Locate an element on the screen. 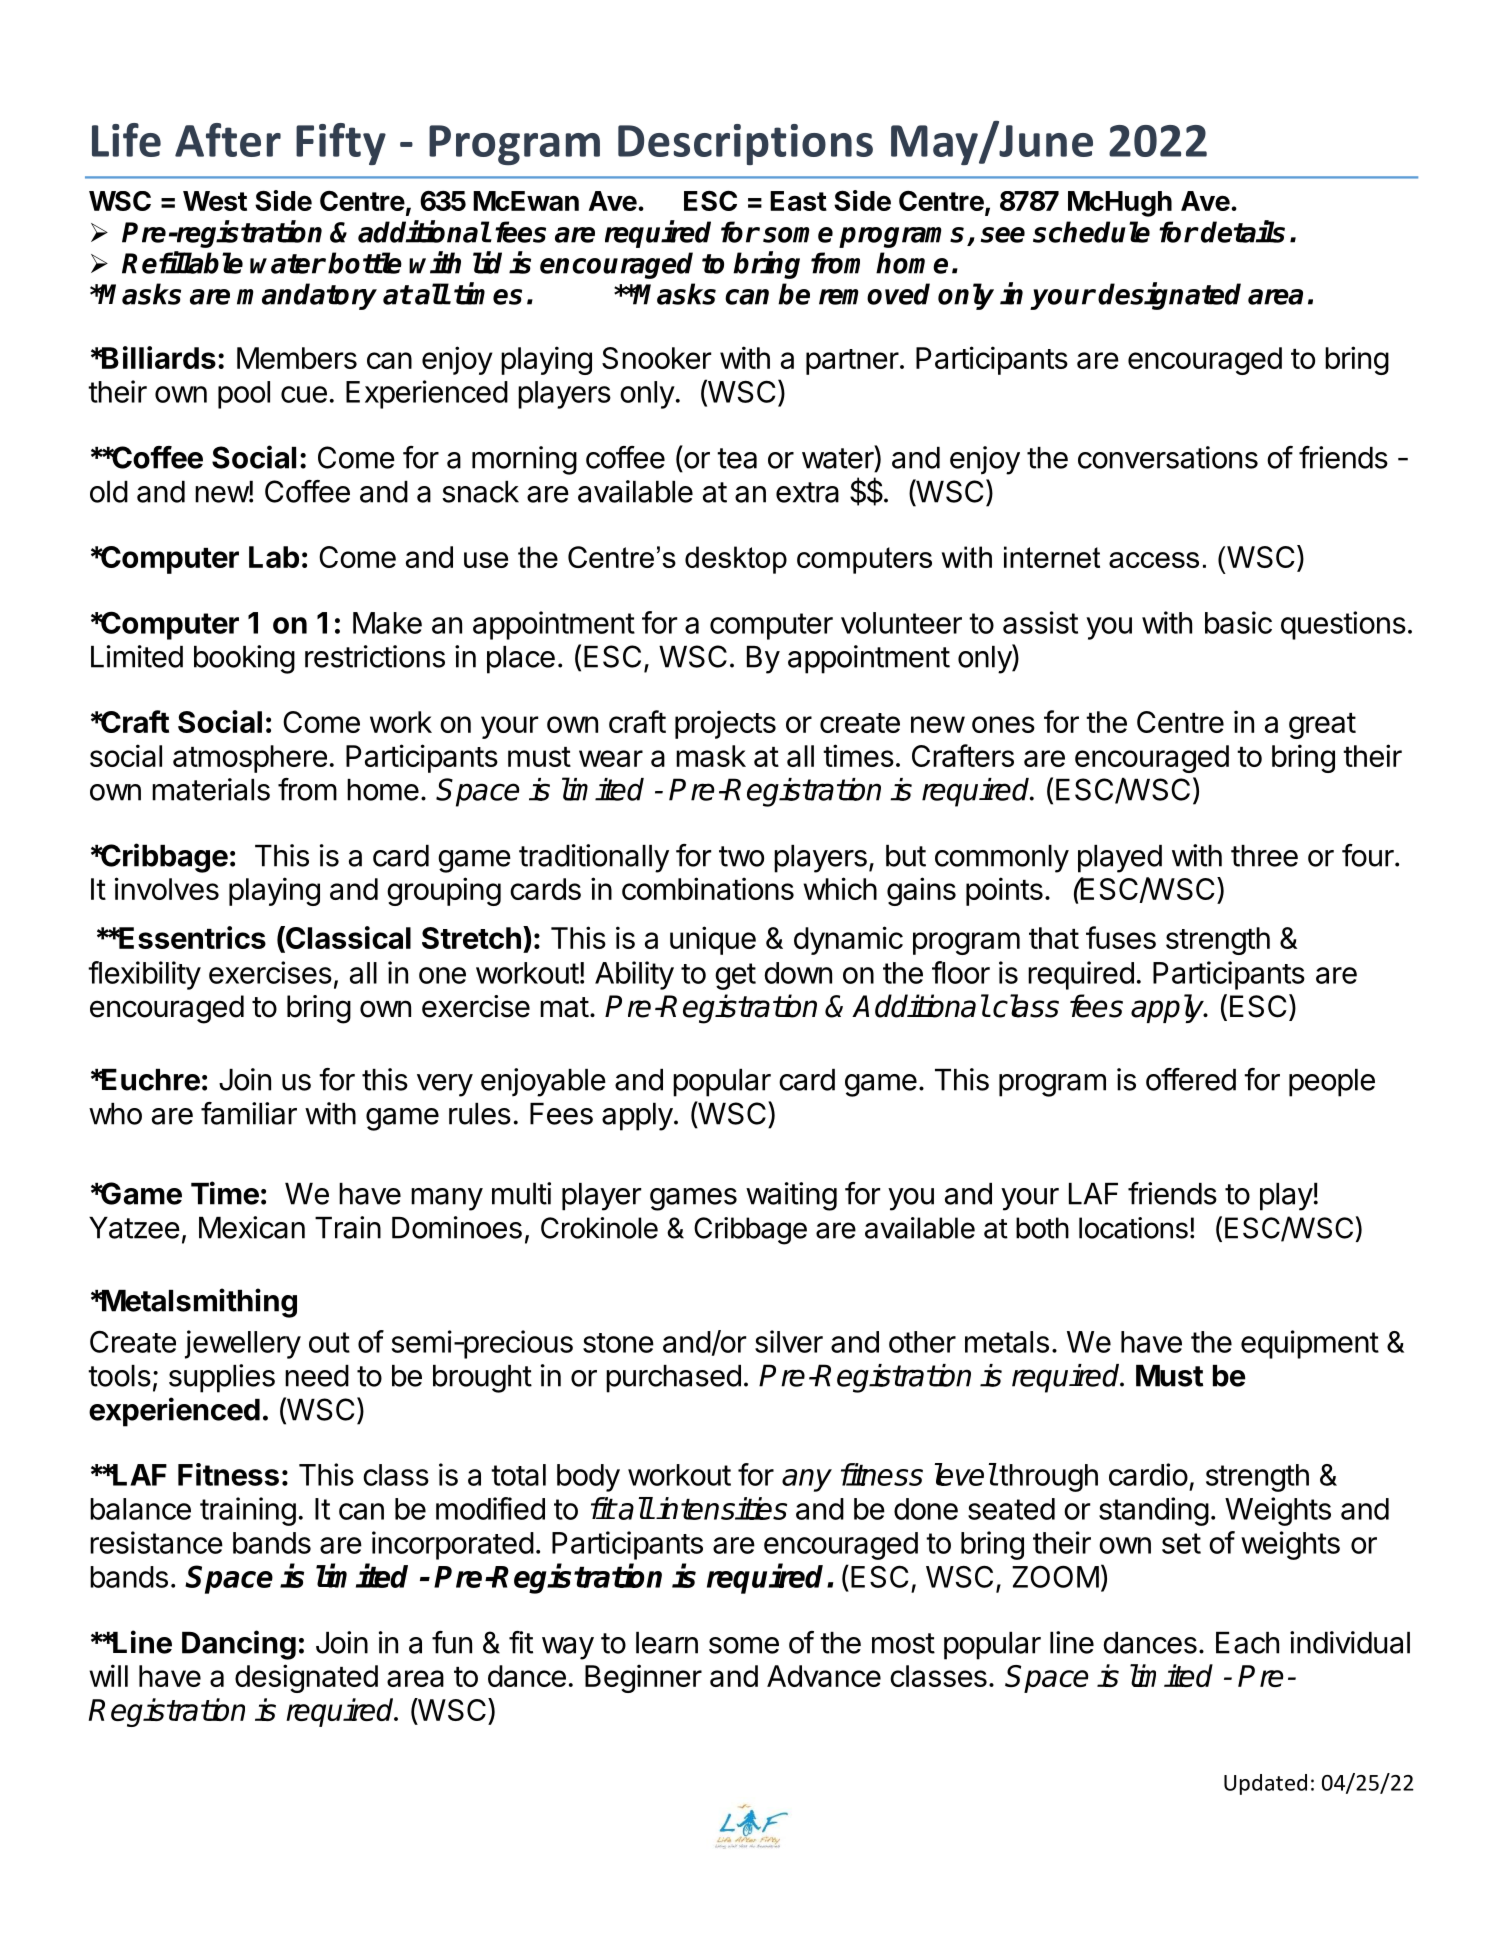 Image resolution: width=1503 pixels, height=1945 pixels. flexibility is located at coordinates (144, 975).
